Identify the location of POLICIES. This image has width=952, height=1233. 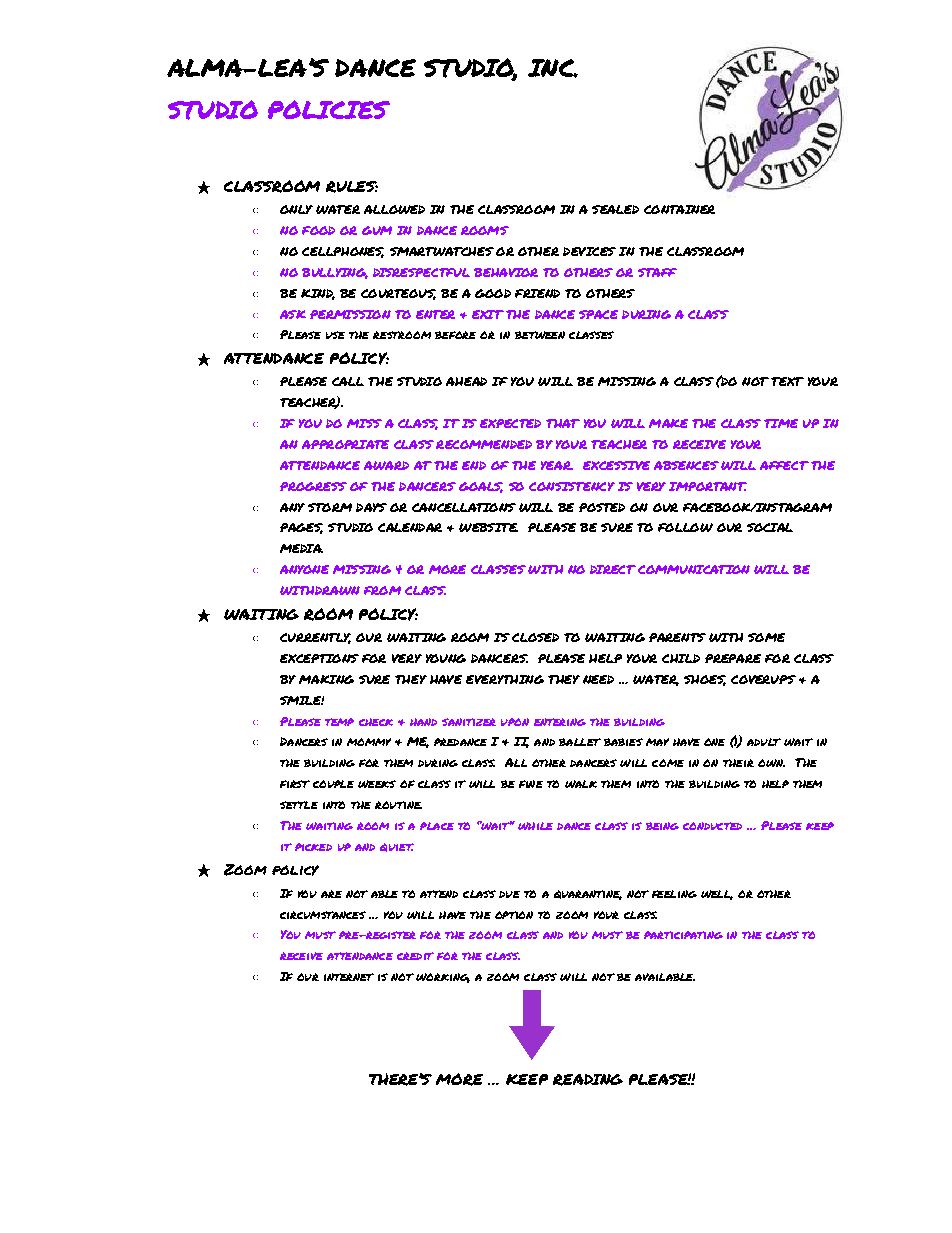
(329, 109).
